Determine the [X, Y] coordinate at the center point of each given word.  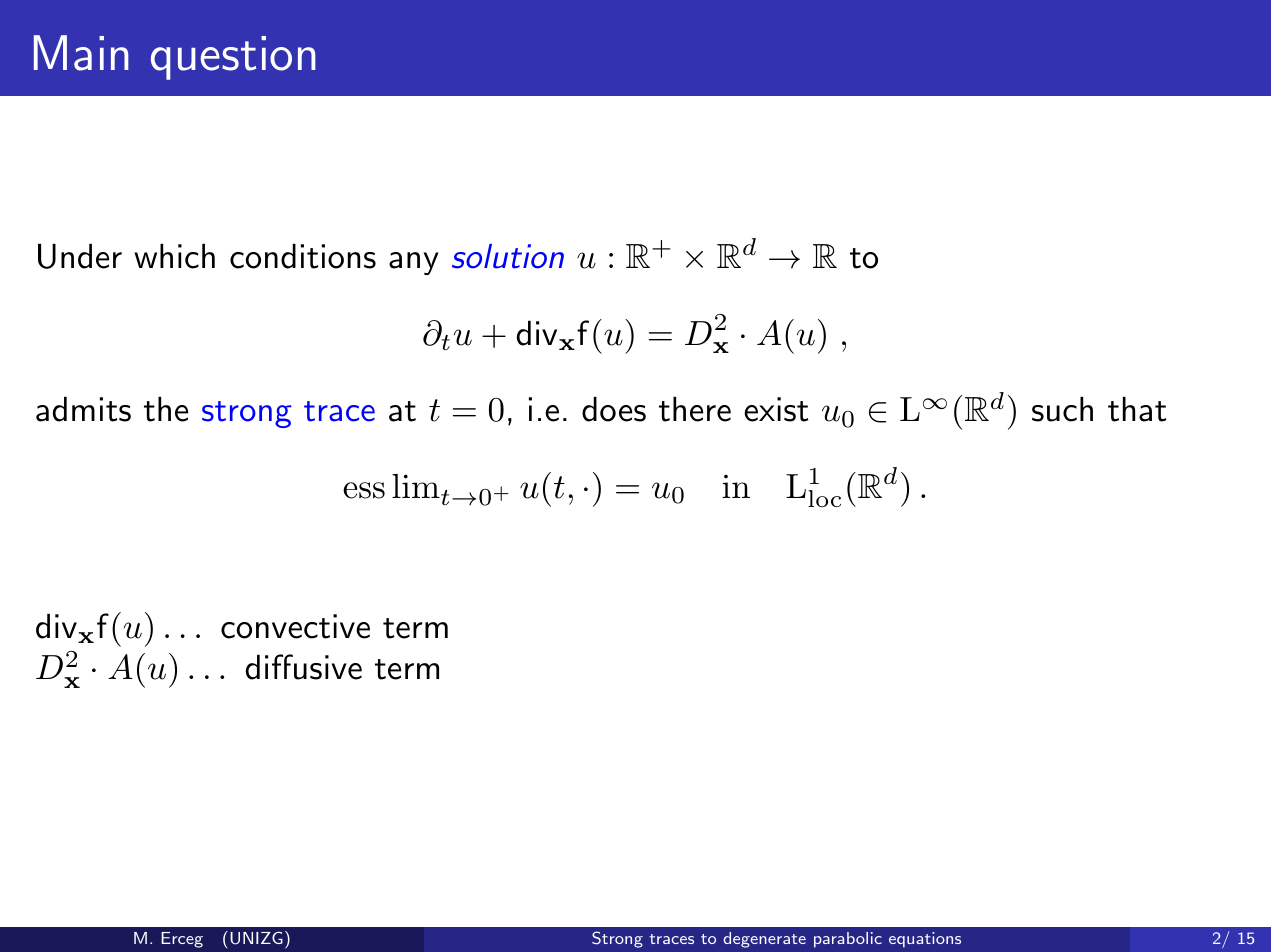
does [614, 409]
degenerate [764, 940]
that [1137, 409]
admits [83, 409]
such [1062, 409]
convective [295, 626]
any [414, 263]
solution [508, 256]
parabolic [848, 940]
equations [925, 940]
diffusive [304, 667]
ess [364, 490]
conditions [303, 256]
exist [776, 409]
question [233, 58]
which [174, 256]
